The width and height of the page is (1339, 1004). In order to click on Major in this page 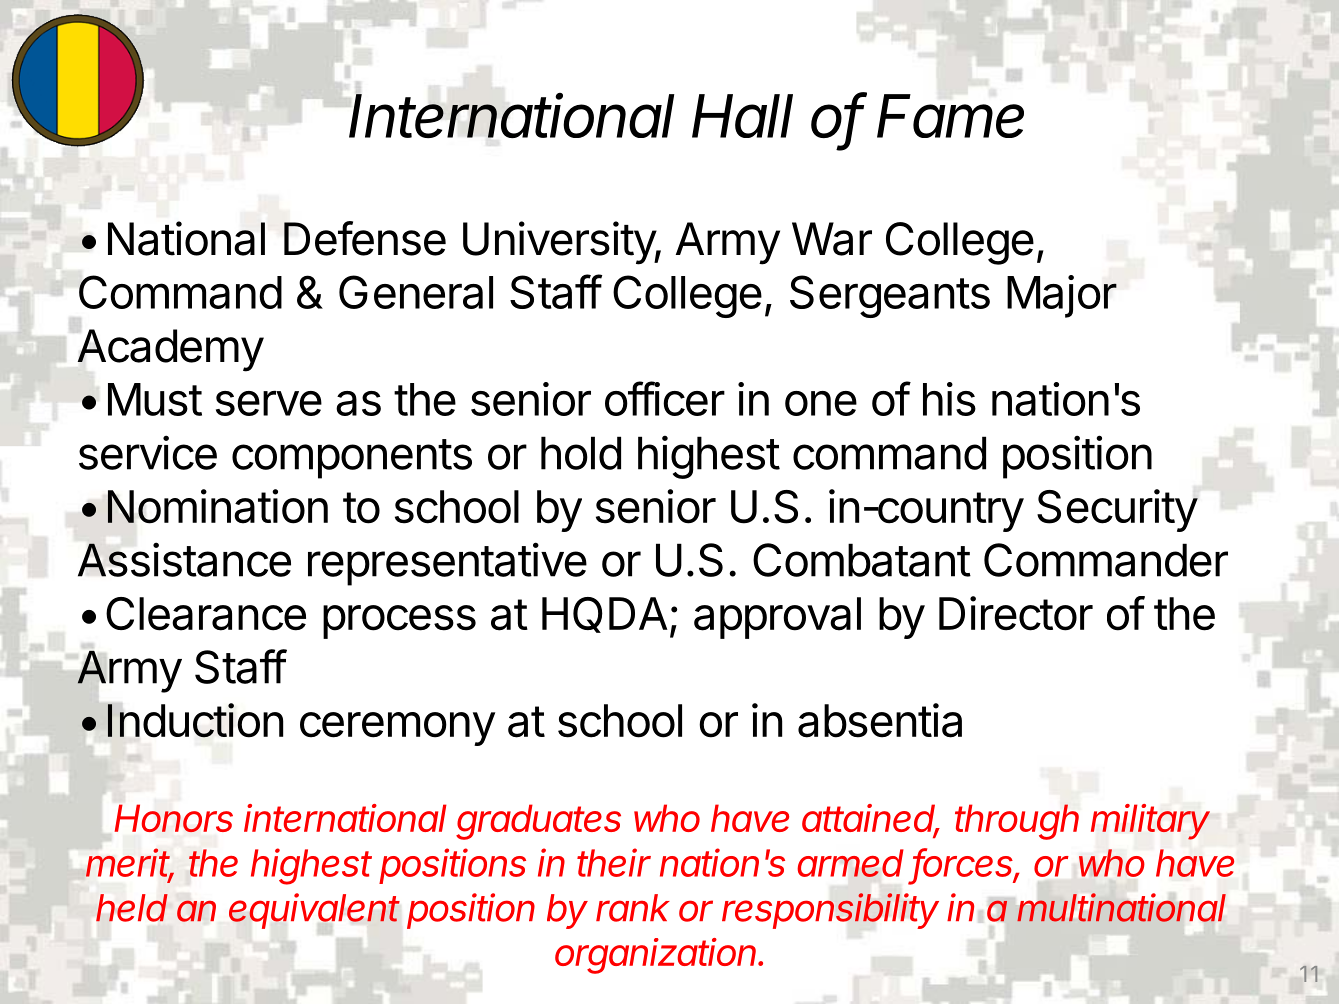, I will do `click(1062, 296)`.
